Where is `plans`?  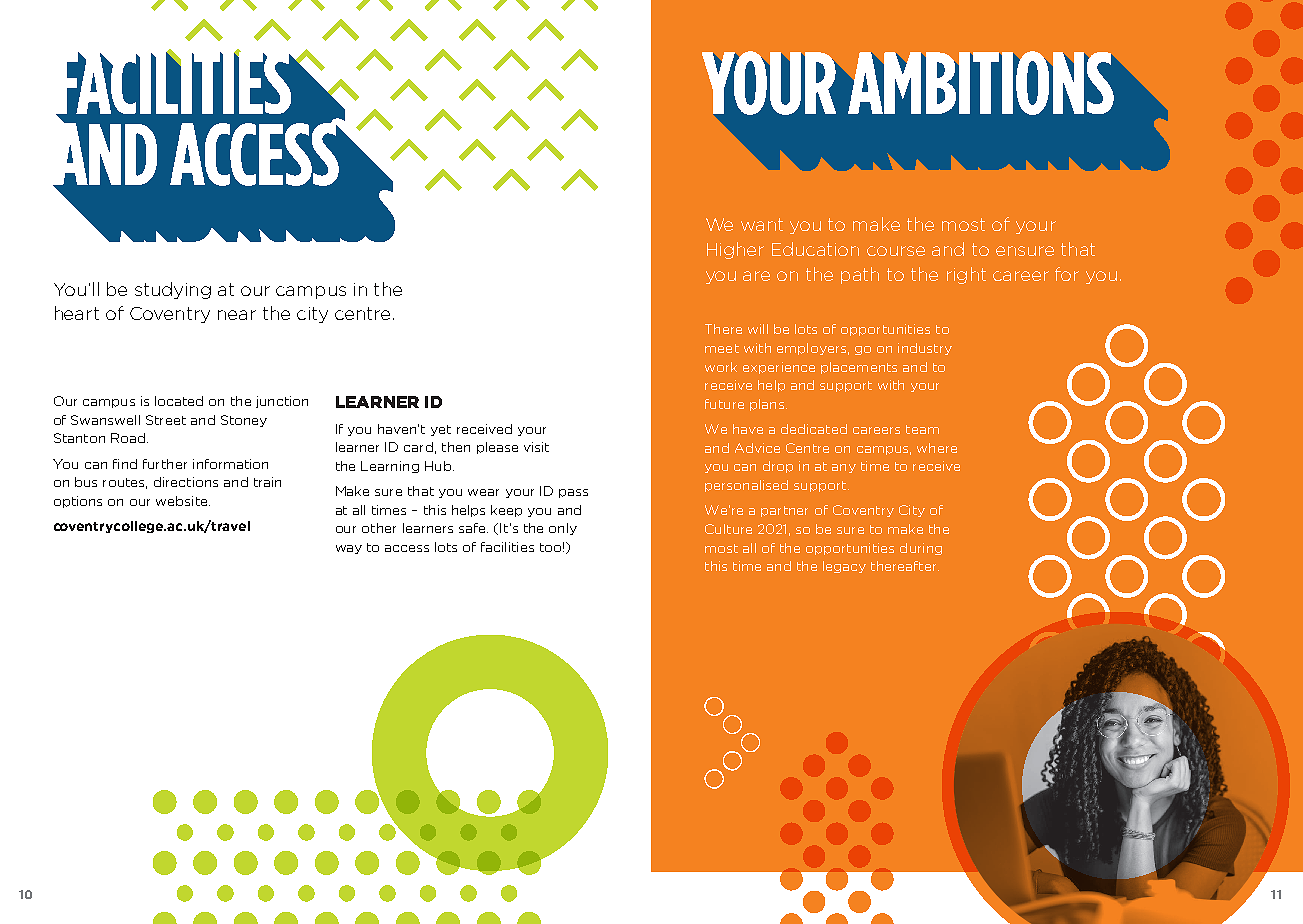
plans is located at coordinates (767, 405).
